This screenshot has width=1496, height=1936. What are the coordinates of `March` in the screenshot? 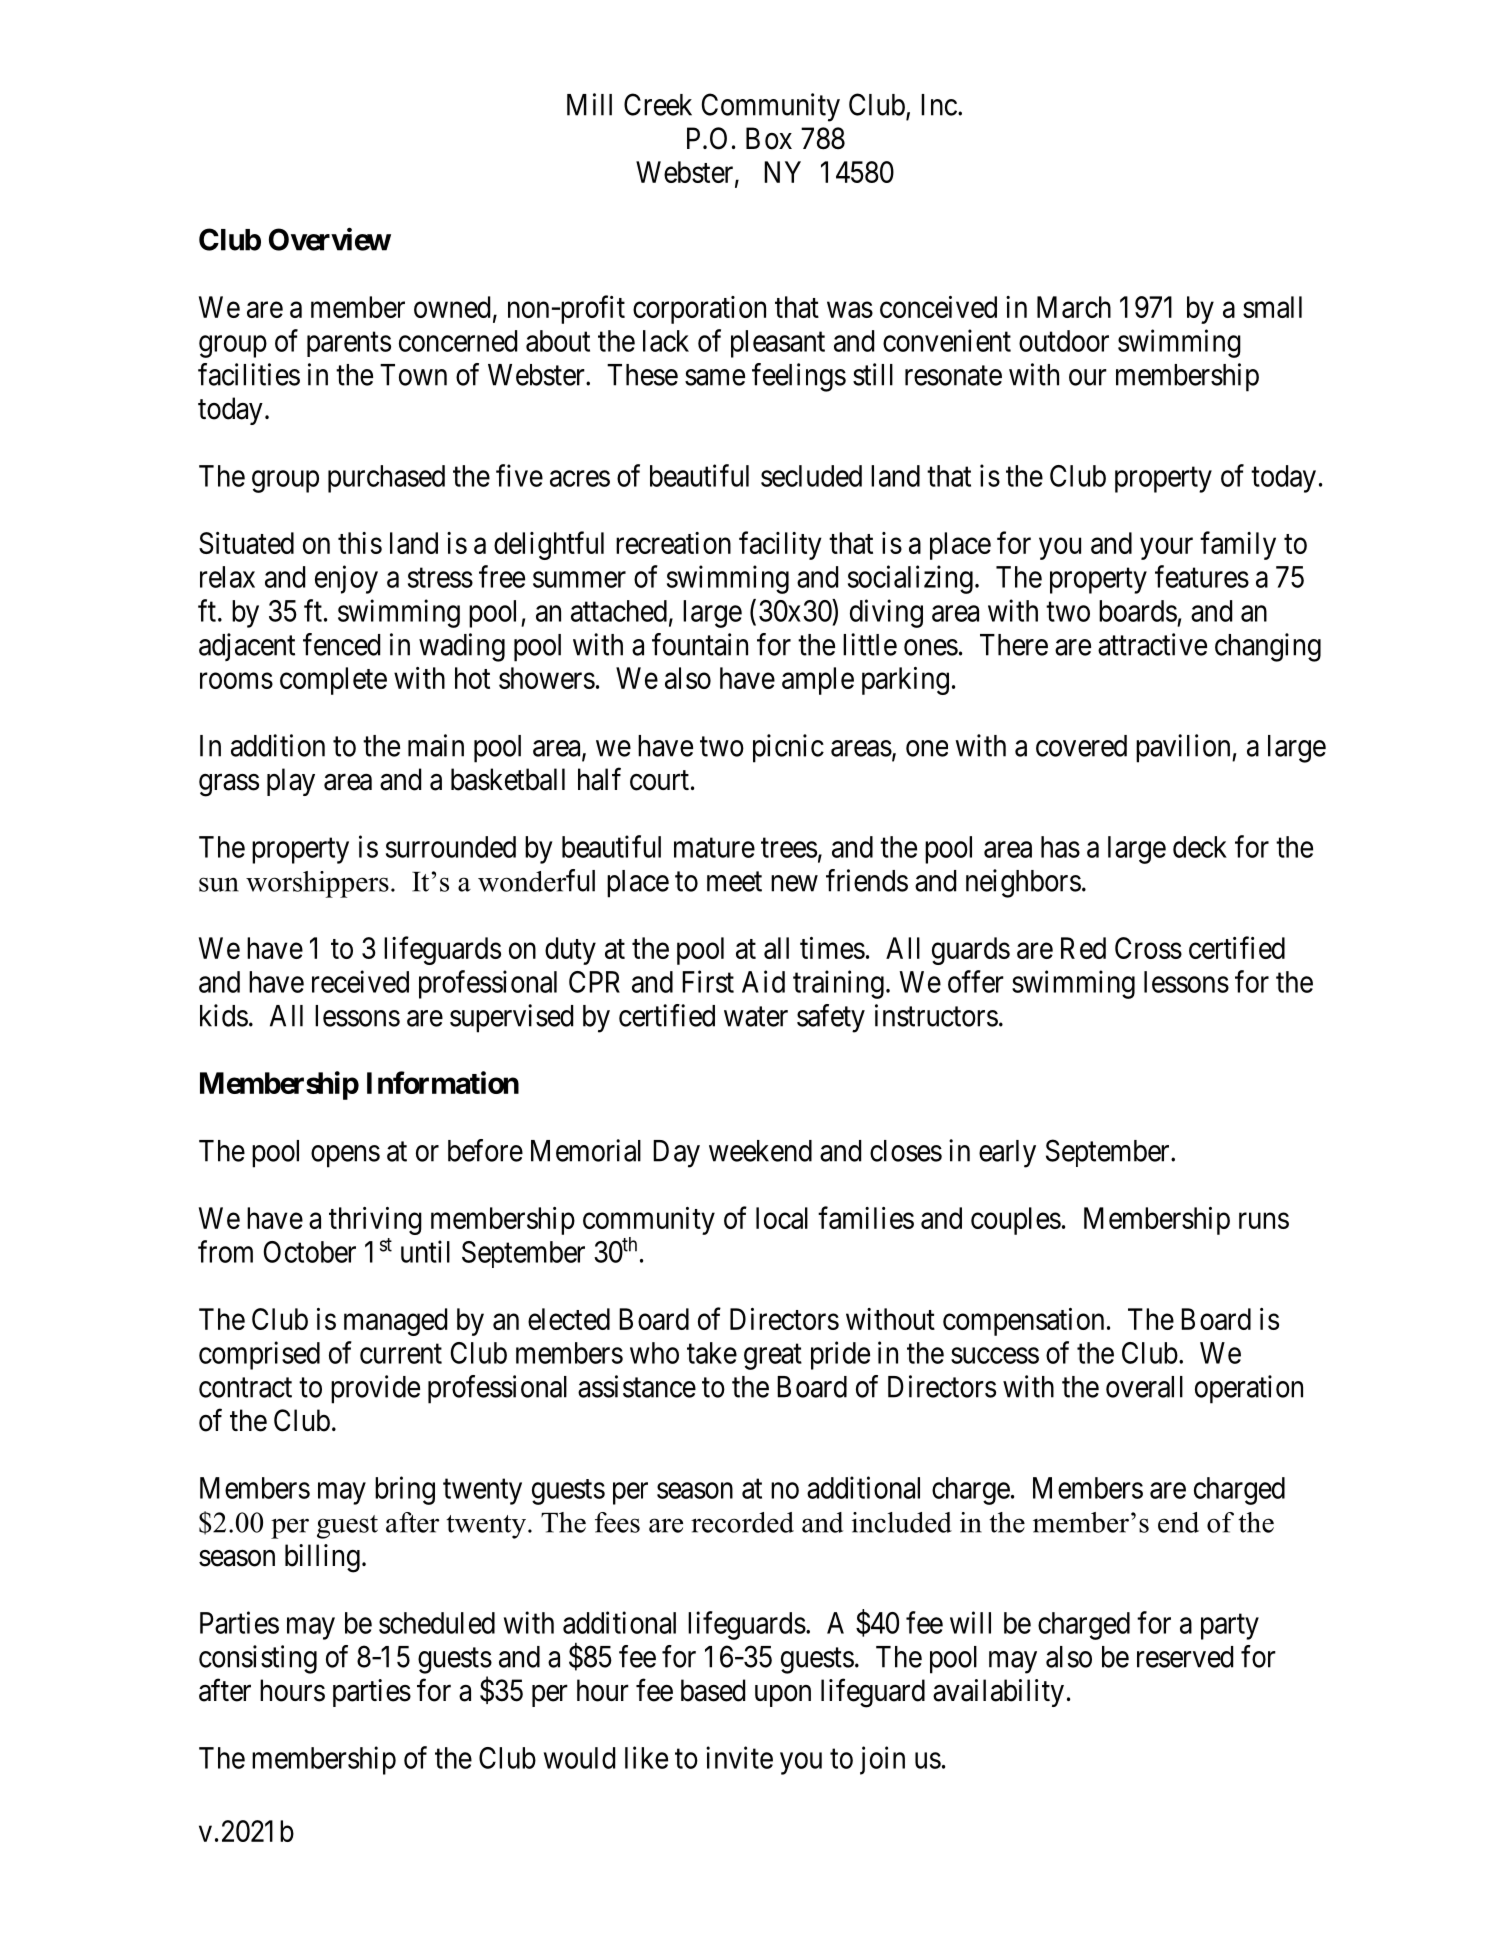 It's located at (1074, 307).
